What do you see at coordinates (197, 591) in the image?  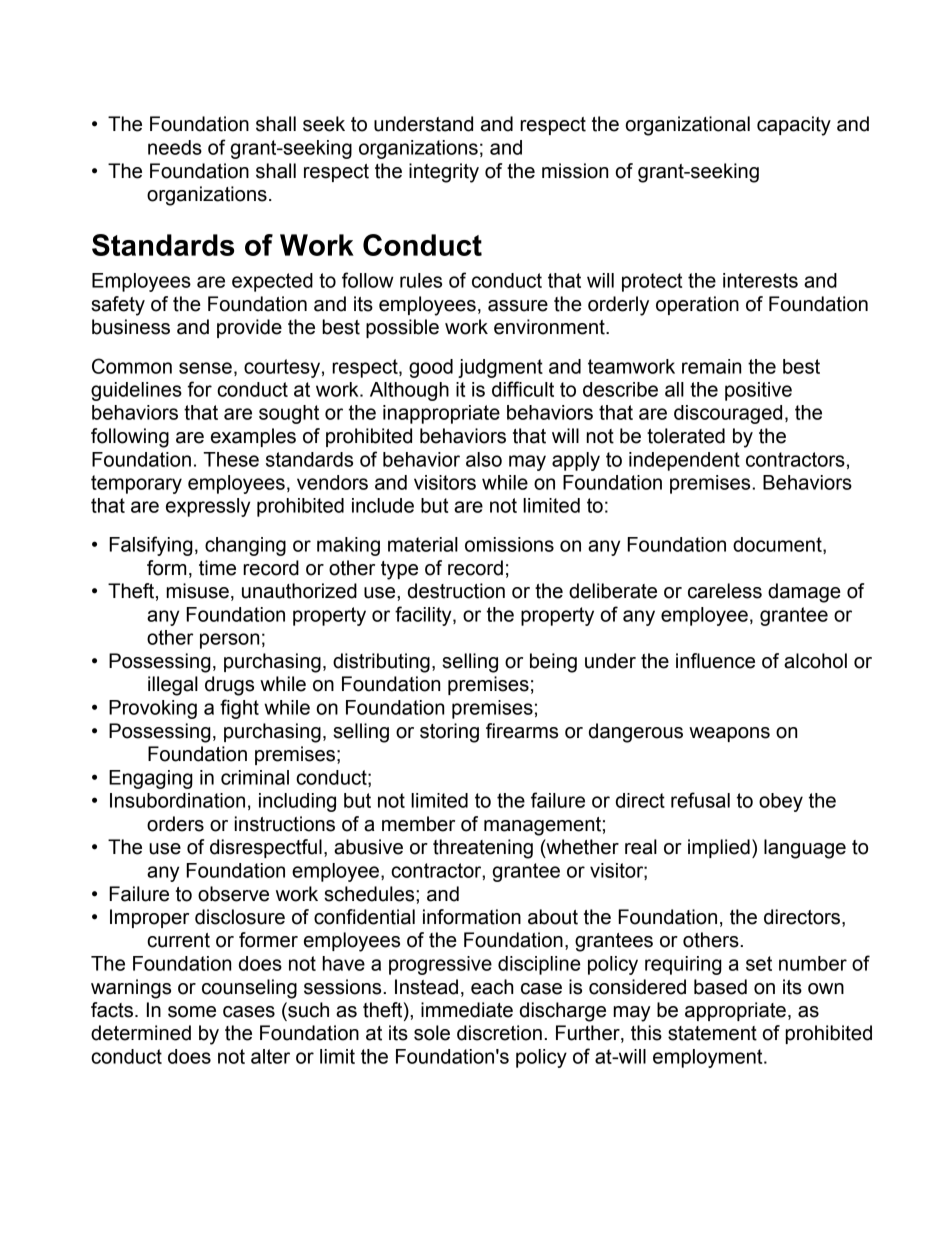 I see `misuse` at bounding box center [197, 591].
